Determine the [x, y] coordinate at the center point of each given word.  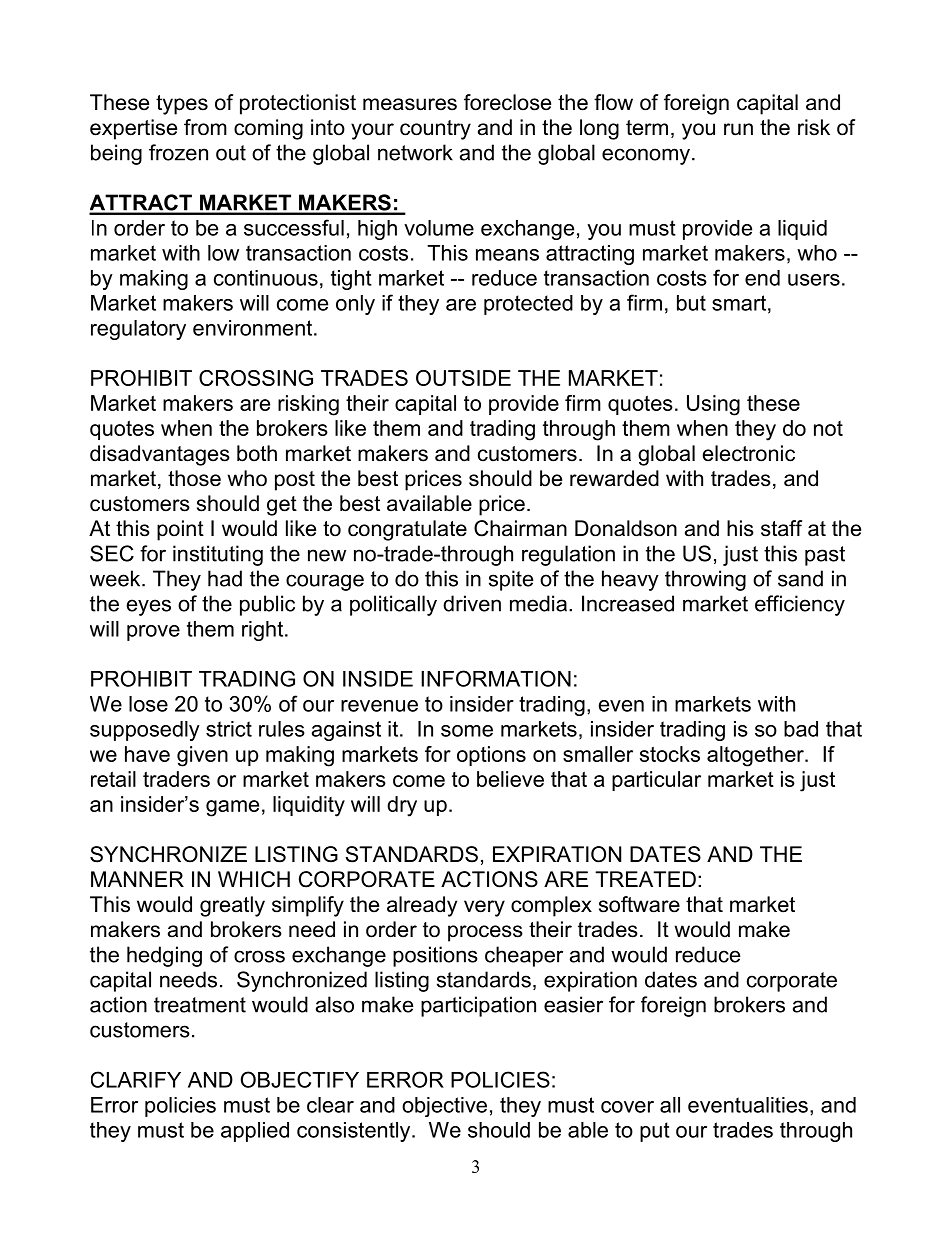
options [491, 756]
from [205, 127]
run [738, 129]
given [202, 756]
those [194, 478]
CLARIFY [136, 1079]
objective [444, 1107]
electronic [749, 453]
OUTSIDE [463, 378]
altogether [756, 756]
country [435, 130]
